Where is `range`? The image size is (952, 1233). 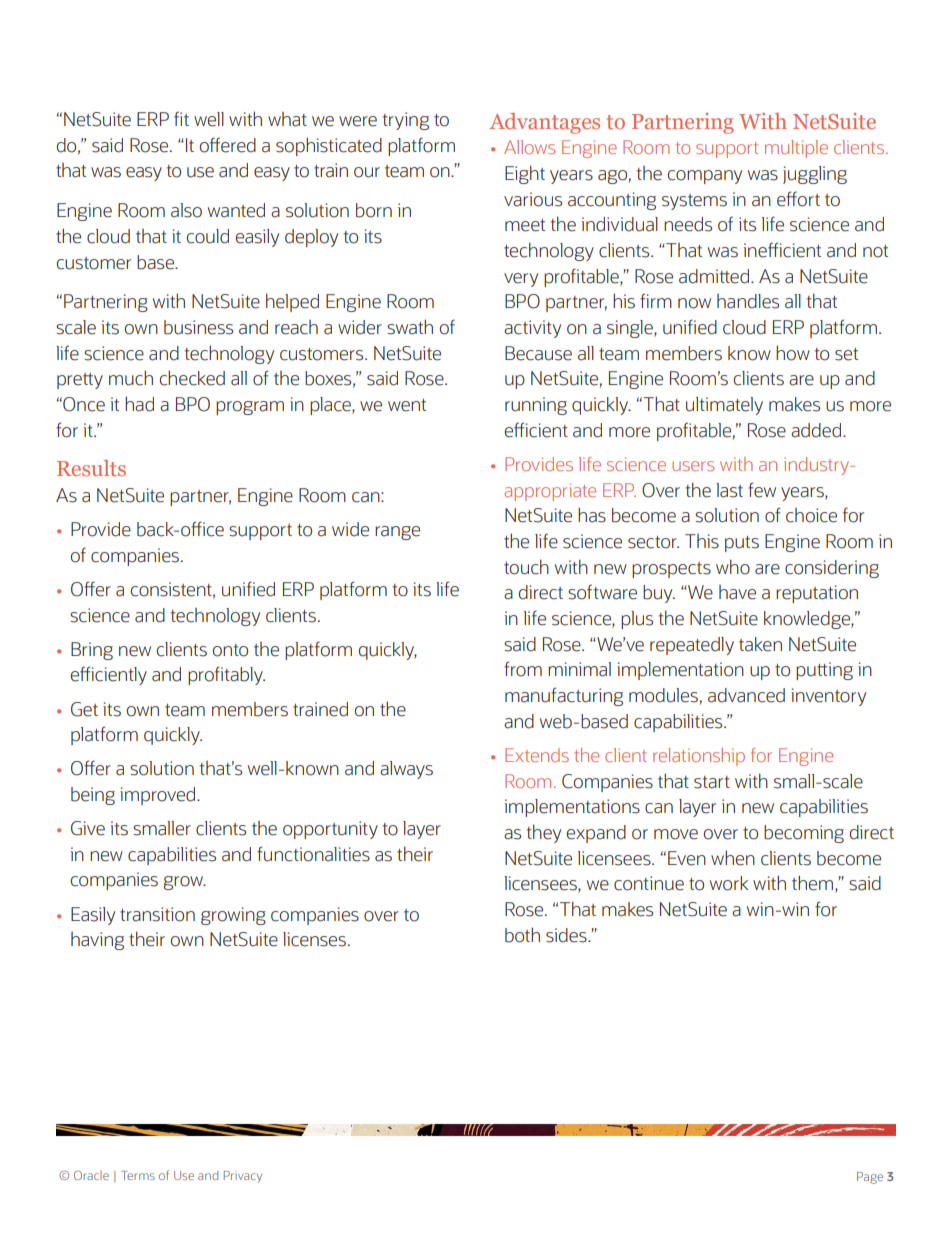 range is located at coordinates (397, 533).
